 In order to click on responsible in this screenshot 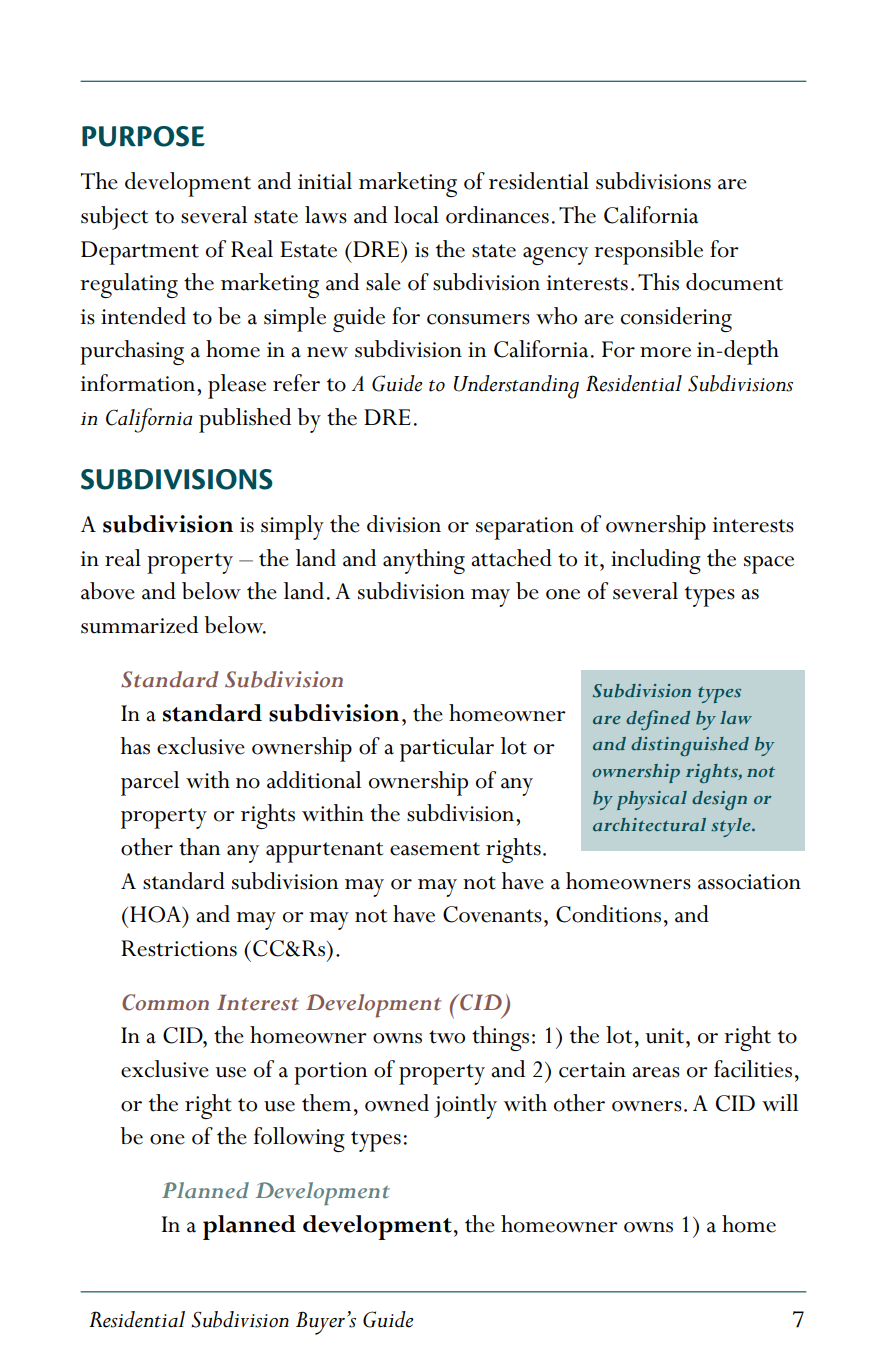, I will do `click(648, 252)`.
